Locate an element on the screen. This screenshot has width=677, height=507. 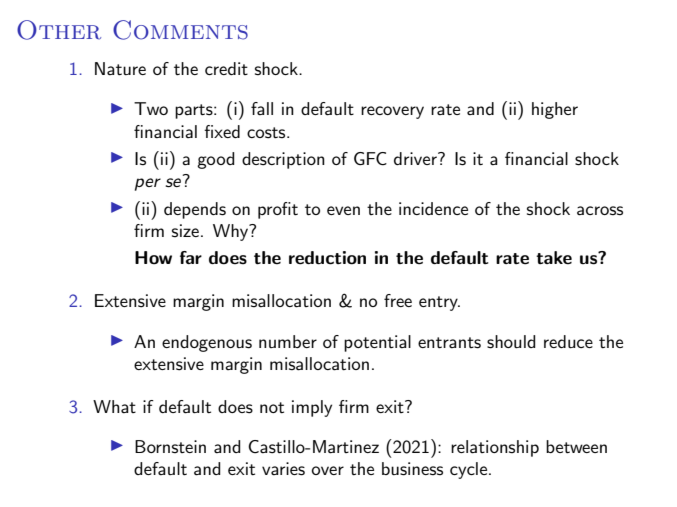
Nature is located at coordinates (120, 68).
